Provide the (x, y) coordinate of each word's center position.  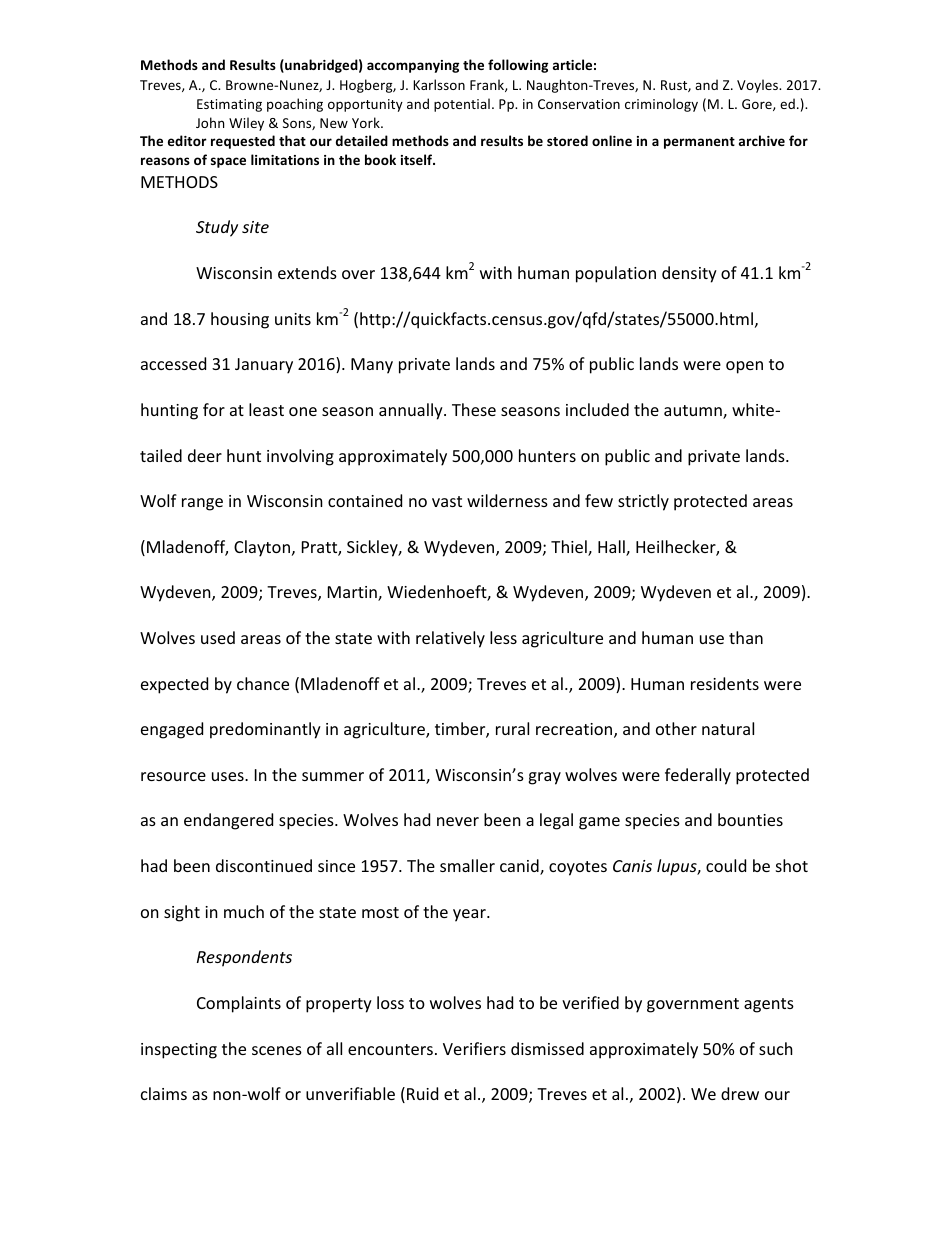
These (474, 409)
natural (728, 728)
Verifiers (474, 1048)
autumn (694, 412)
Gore (758, 105)
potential (462, 105)
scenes (277, 1050)
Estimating (229, 105)
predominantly (265, 730)
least (266, 409)
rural (512, 728)
